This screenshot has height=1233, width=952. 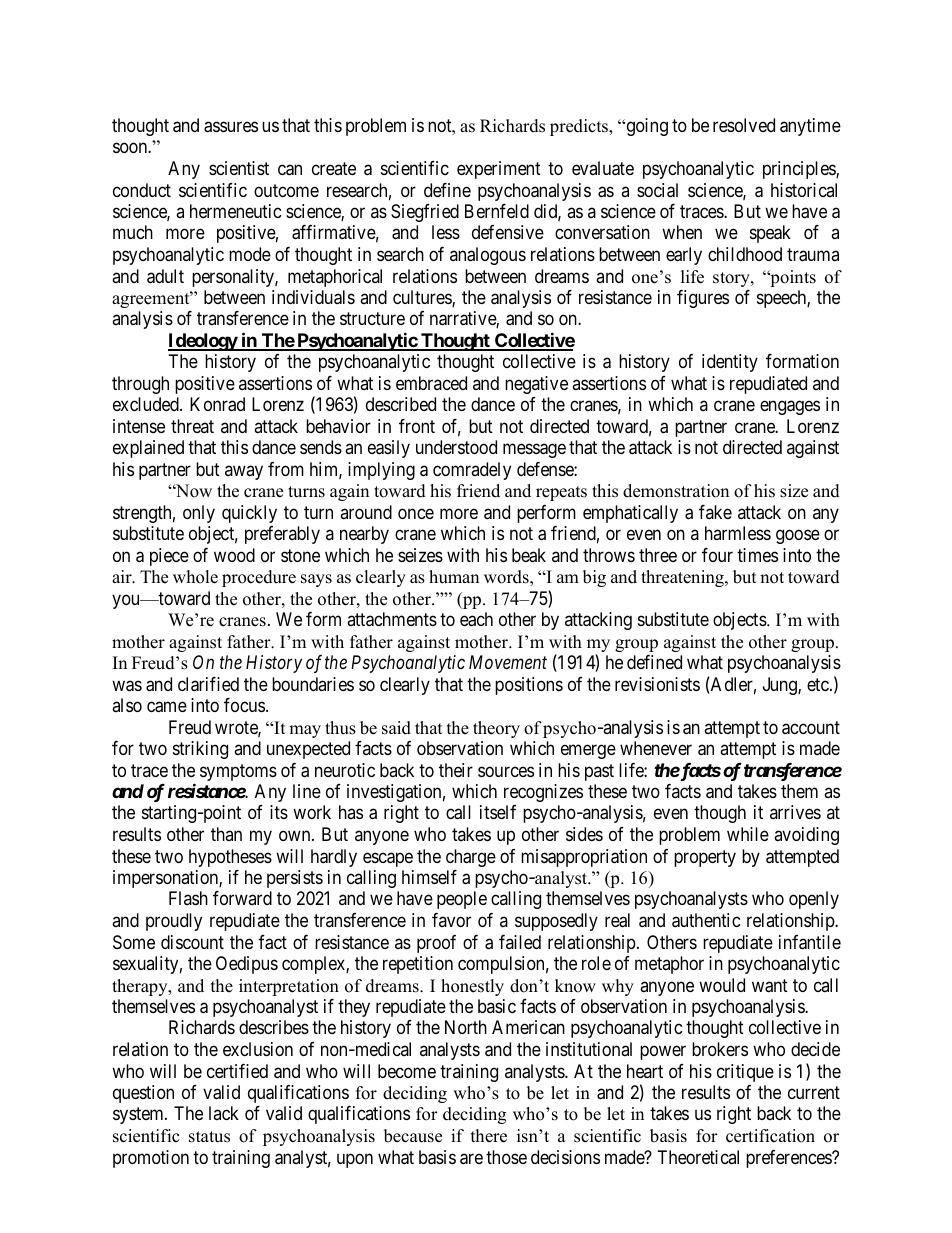 What do you see at coordinates (705, 858) in the screenshot?
I see `property` at bounding box center [705, 858].
